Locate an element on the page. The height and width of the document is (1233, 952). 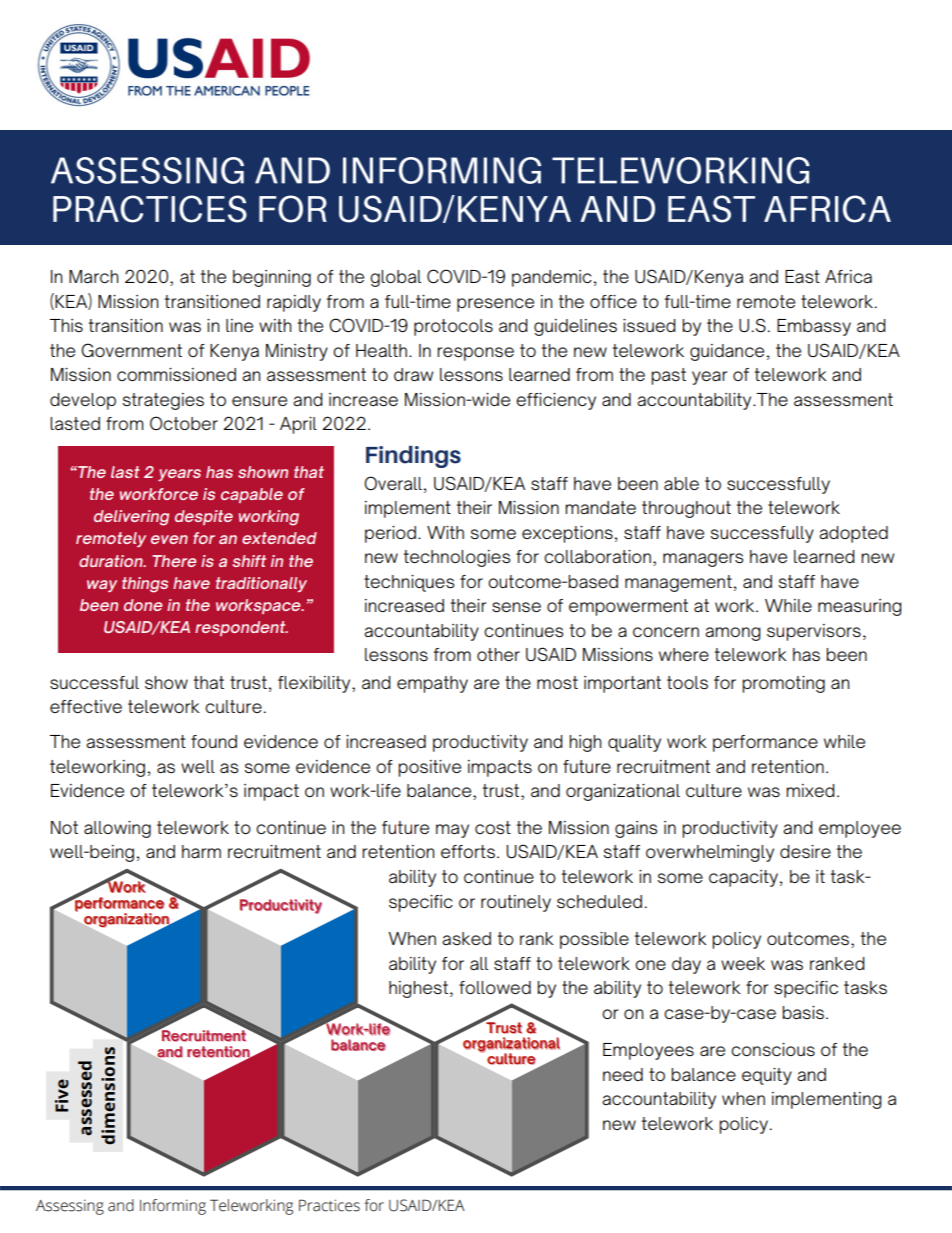
Embassy is located at coordinates (814, 327).
